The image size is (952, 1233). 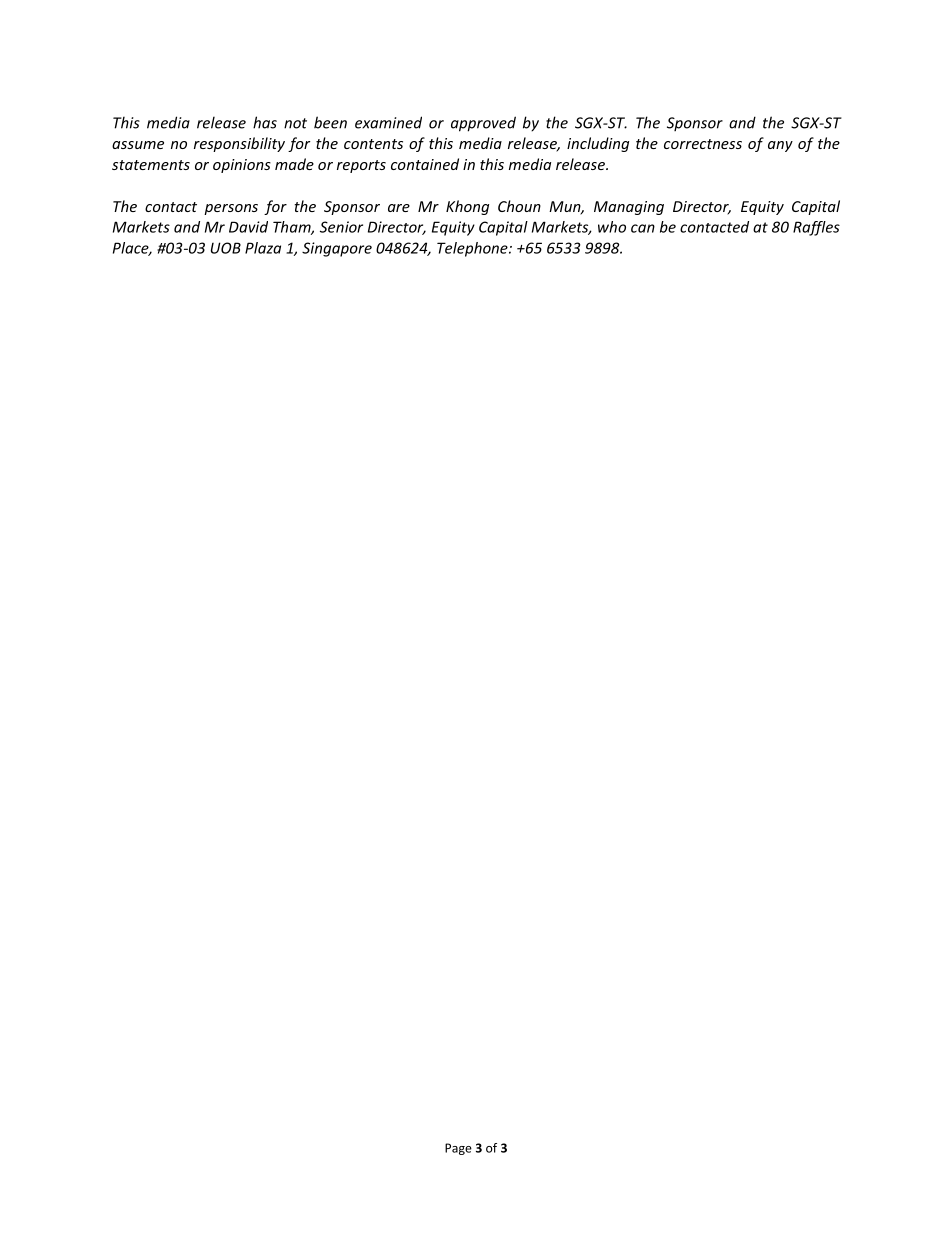 What do you see at coordinates (458, 1149) in the page?
I see `Page` at bounding box center [458, 1149].
